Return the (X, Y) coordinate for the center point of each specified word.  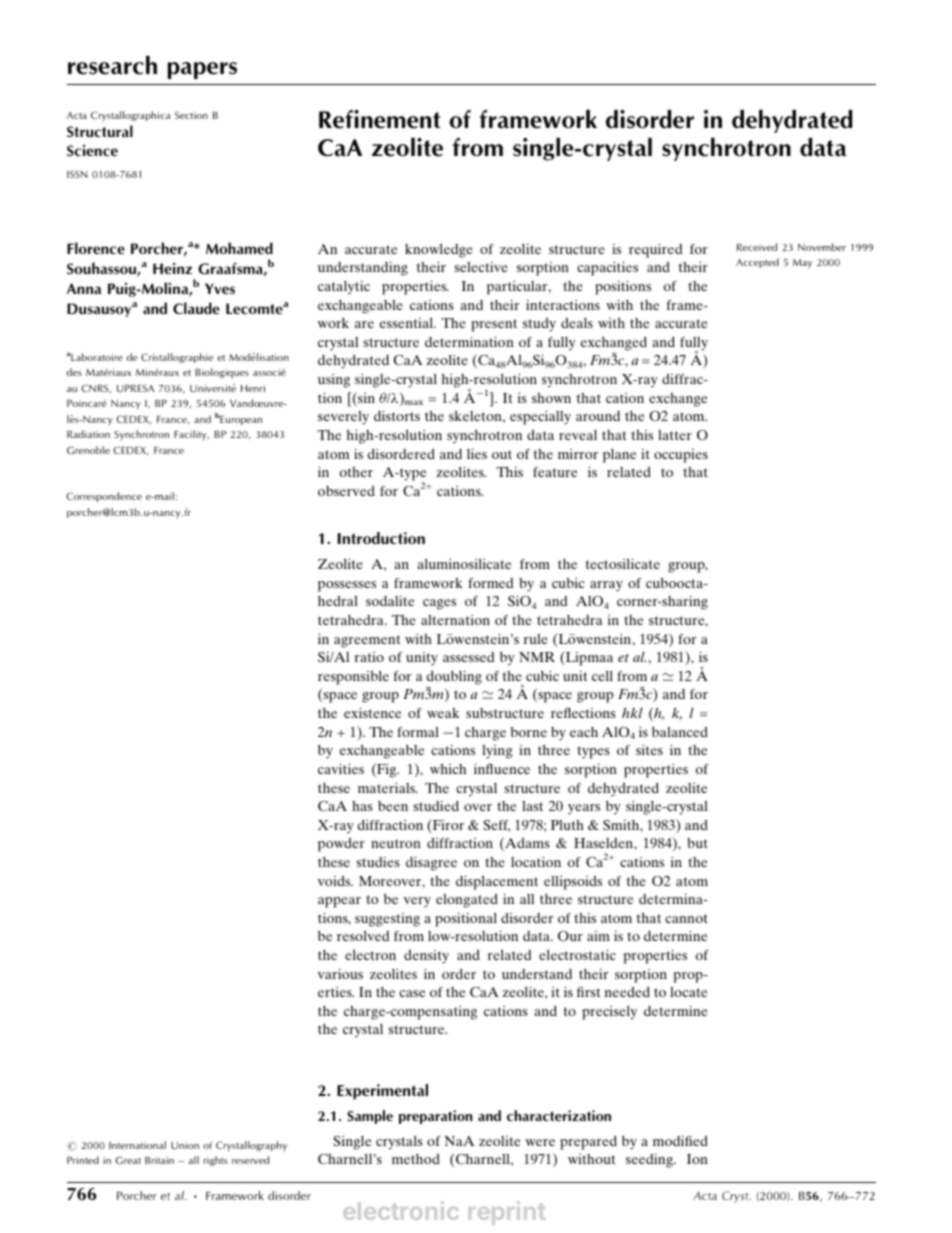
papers (202, 70)
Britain (159, 1160)
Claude (196, 308)
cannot (686, 918)
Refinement (380, 119)
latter (675, 435)
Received (757, 247)
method (416, 1159)
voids (335, 881)
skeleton (476, 416)
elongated (467, 901)
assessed (468, 657)
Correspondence (104, 497)
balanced (680, 732)
